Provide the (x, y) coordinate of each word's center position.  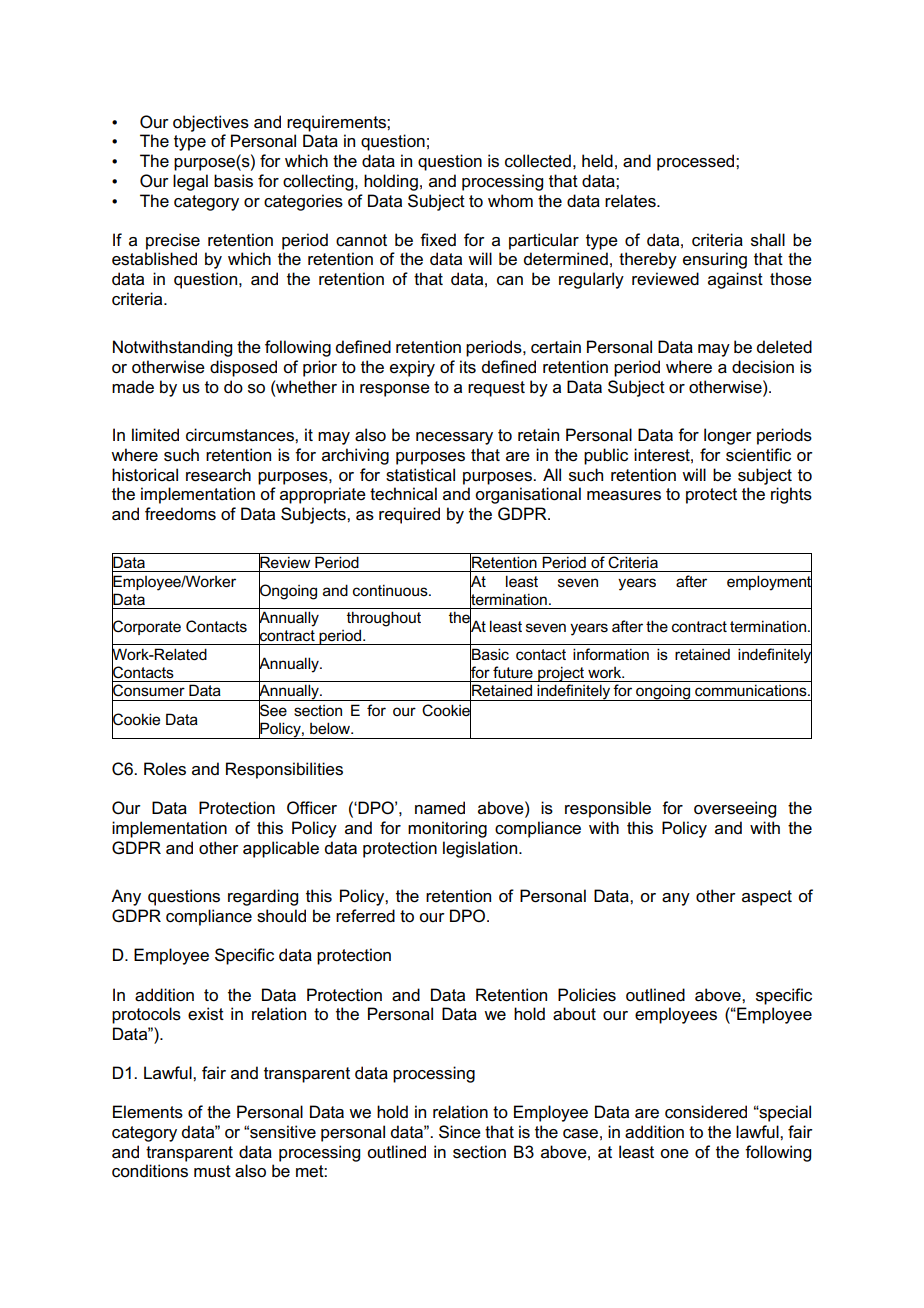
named (440, 808)
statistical (420, 475)
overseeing (735, 809)
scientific (758, 455)
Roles (165, 769)
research (218, 475)
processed (697, 162)
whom (510, 201)
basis (233, 181)
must (212, 1171)
